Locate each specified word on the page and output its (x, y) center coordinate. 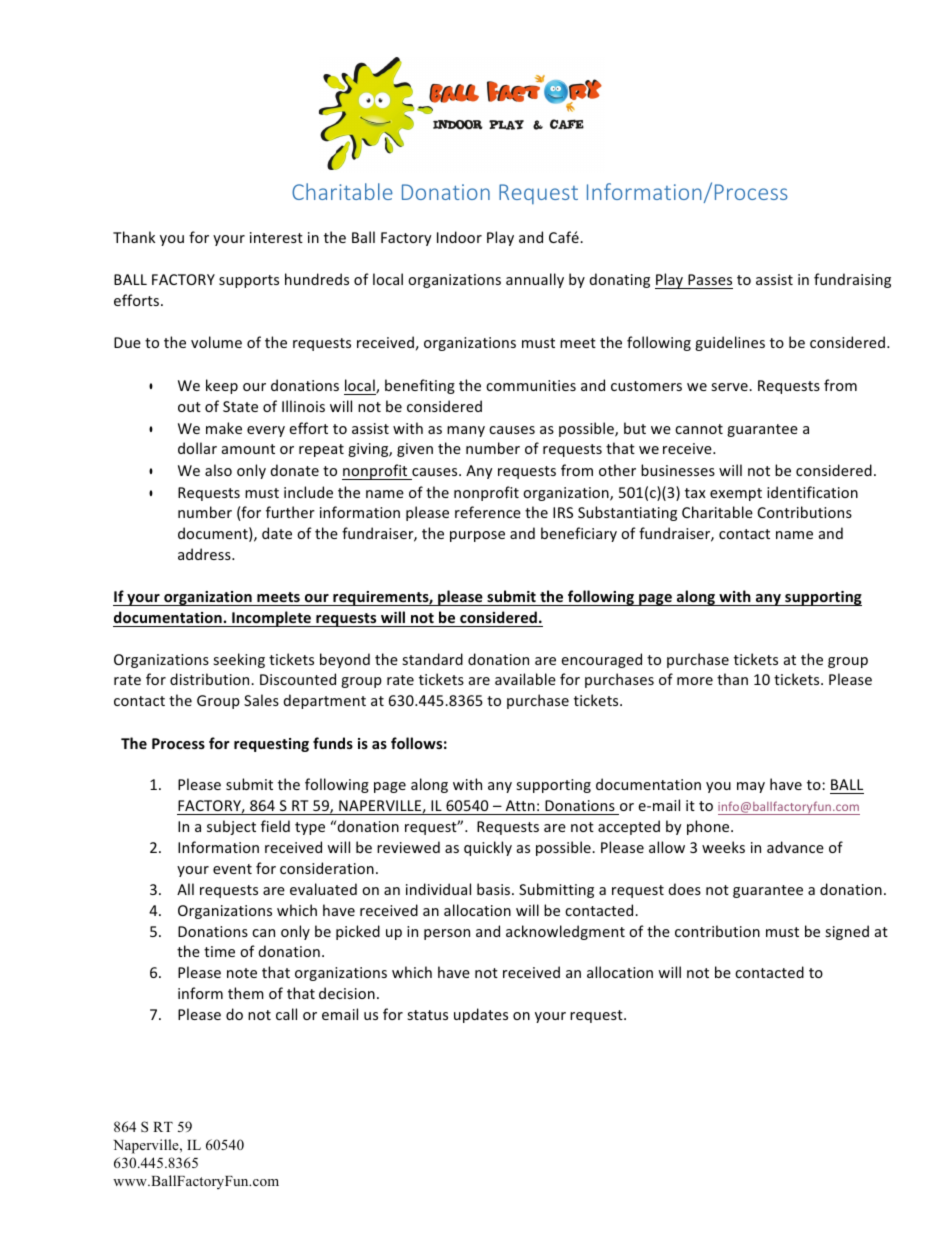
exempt (736, 494)
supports (249, 281)
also (218, 470)
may (751, 787)
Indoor (459, 237)
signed (847, 932)
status (427, 1015)
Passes (710, 279)
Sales (261, 700)
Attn (520, 805)
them (246, 993)
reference (488, 512)
